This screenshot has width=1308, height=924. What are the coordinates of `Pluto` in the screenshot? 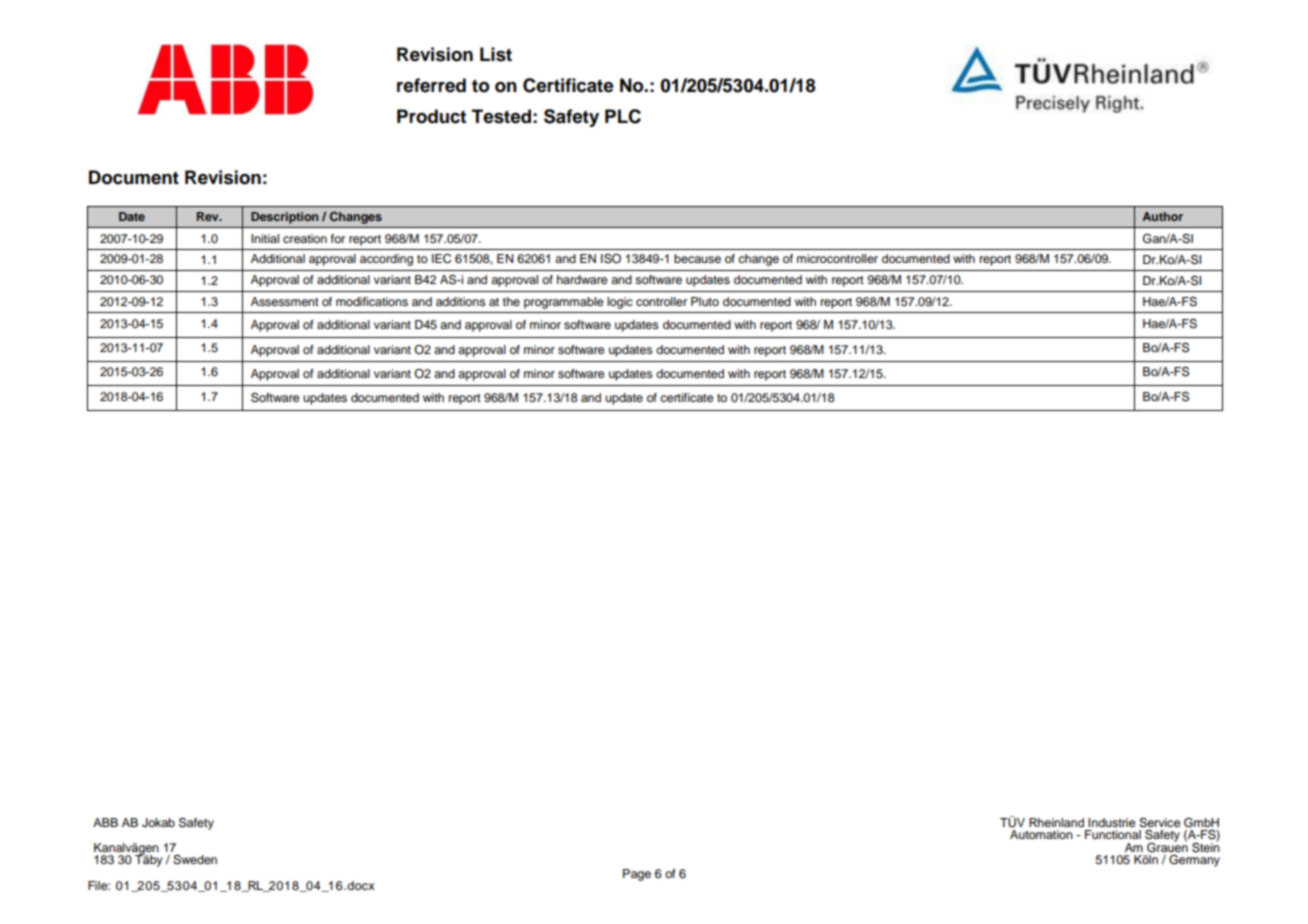 It's located at (705, 301).
